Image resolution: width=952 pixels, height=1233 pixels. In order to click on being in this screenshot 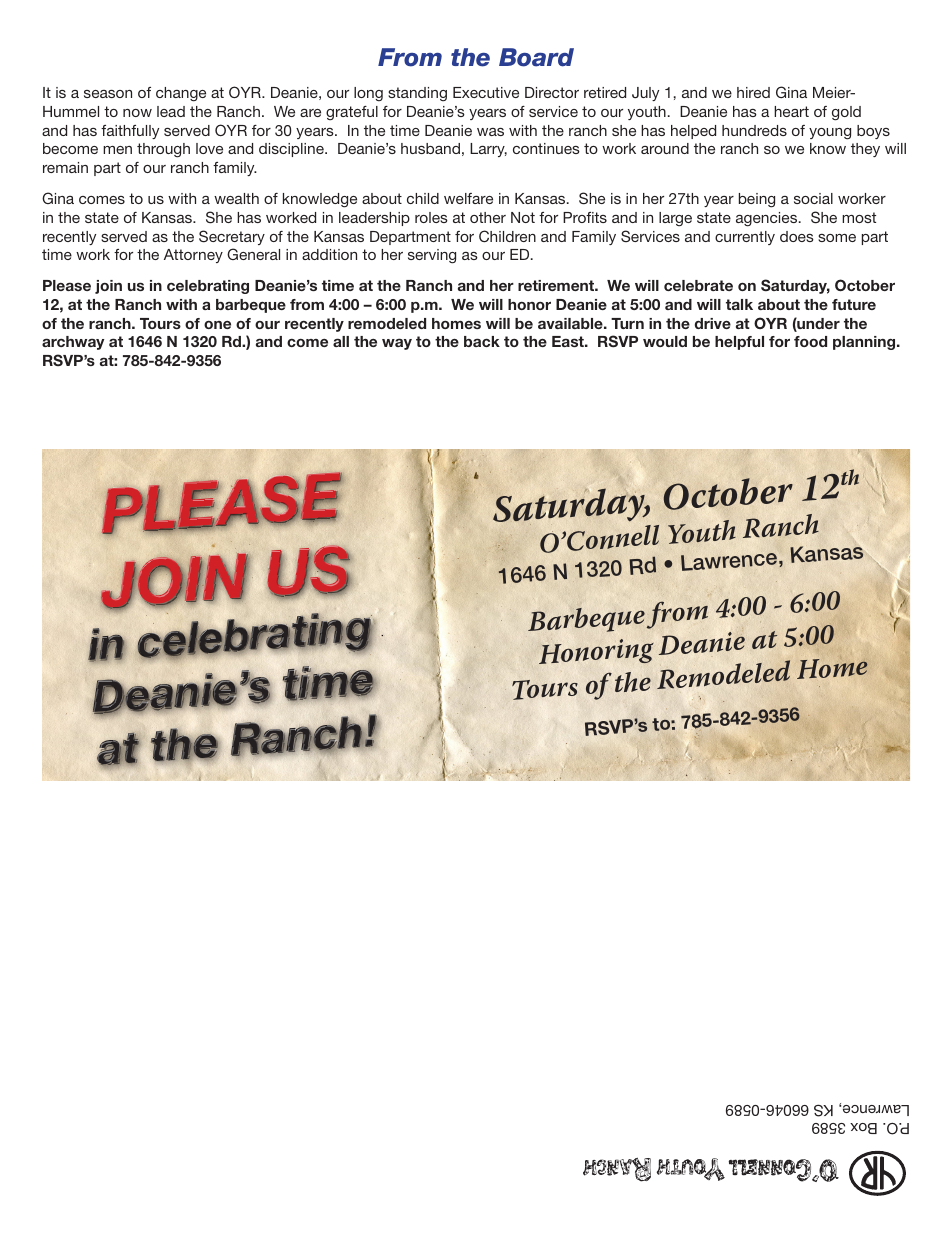, I will do `click(757, 200)`.
